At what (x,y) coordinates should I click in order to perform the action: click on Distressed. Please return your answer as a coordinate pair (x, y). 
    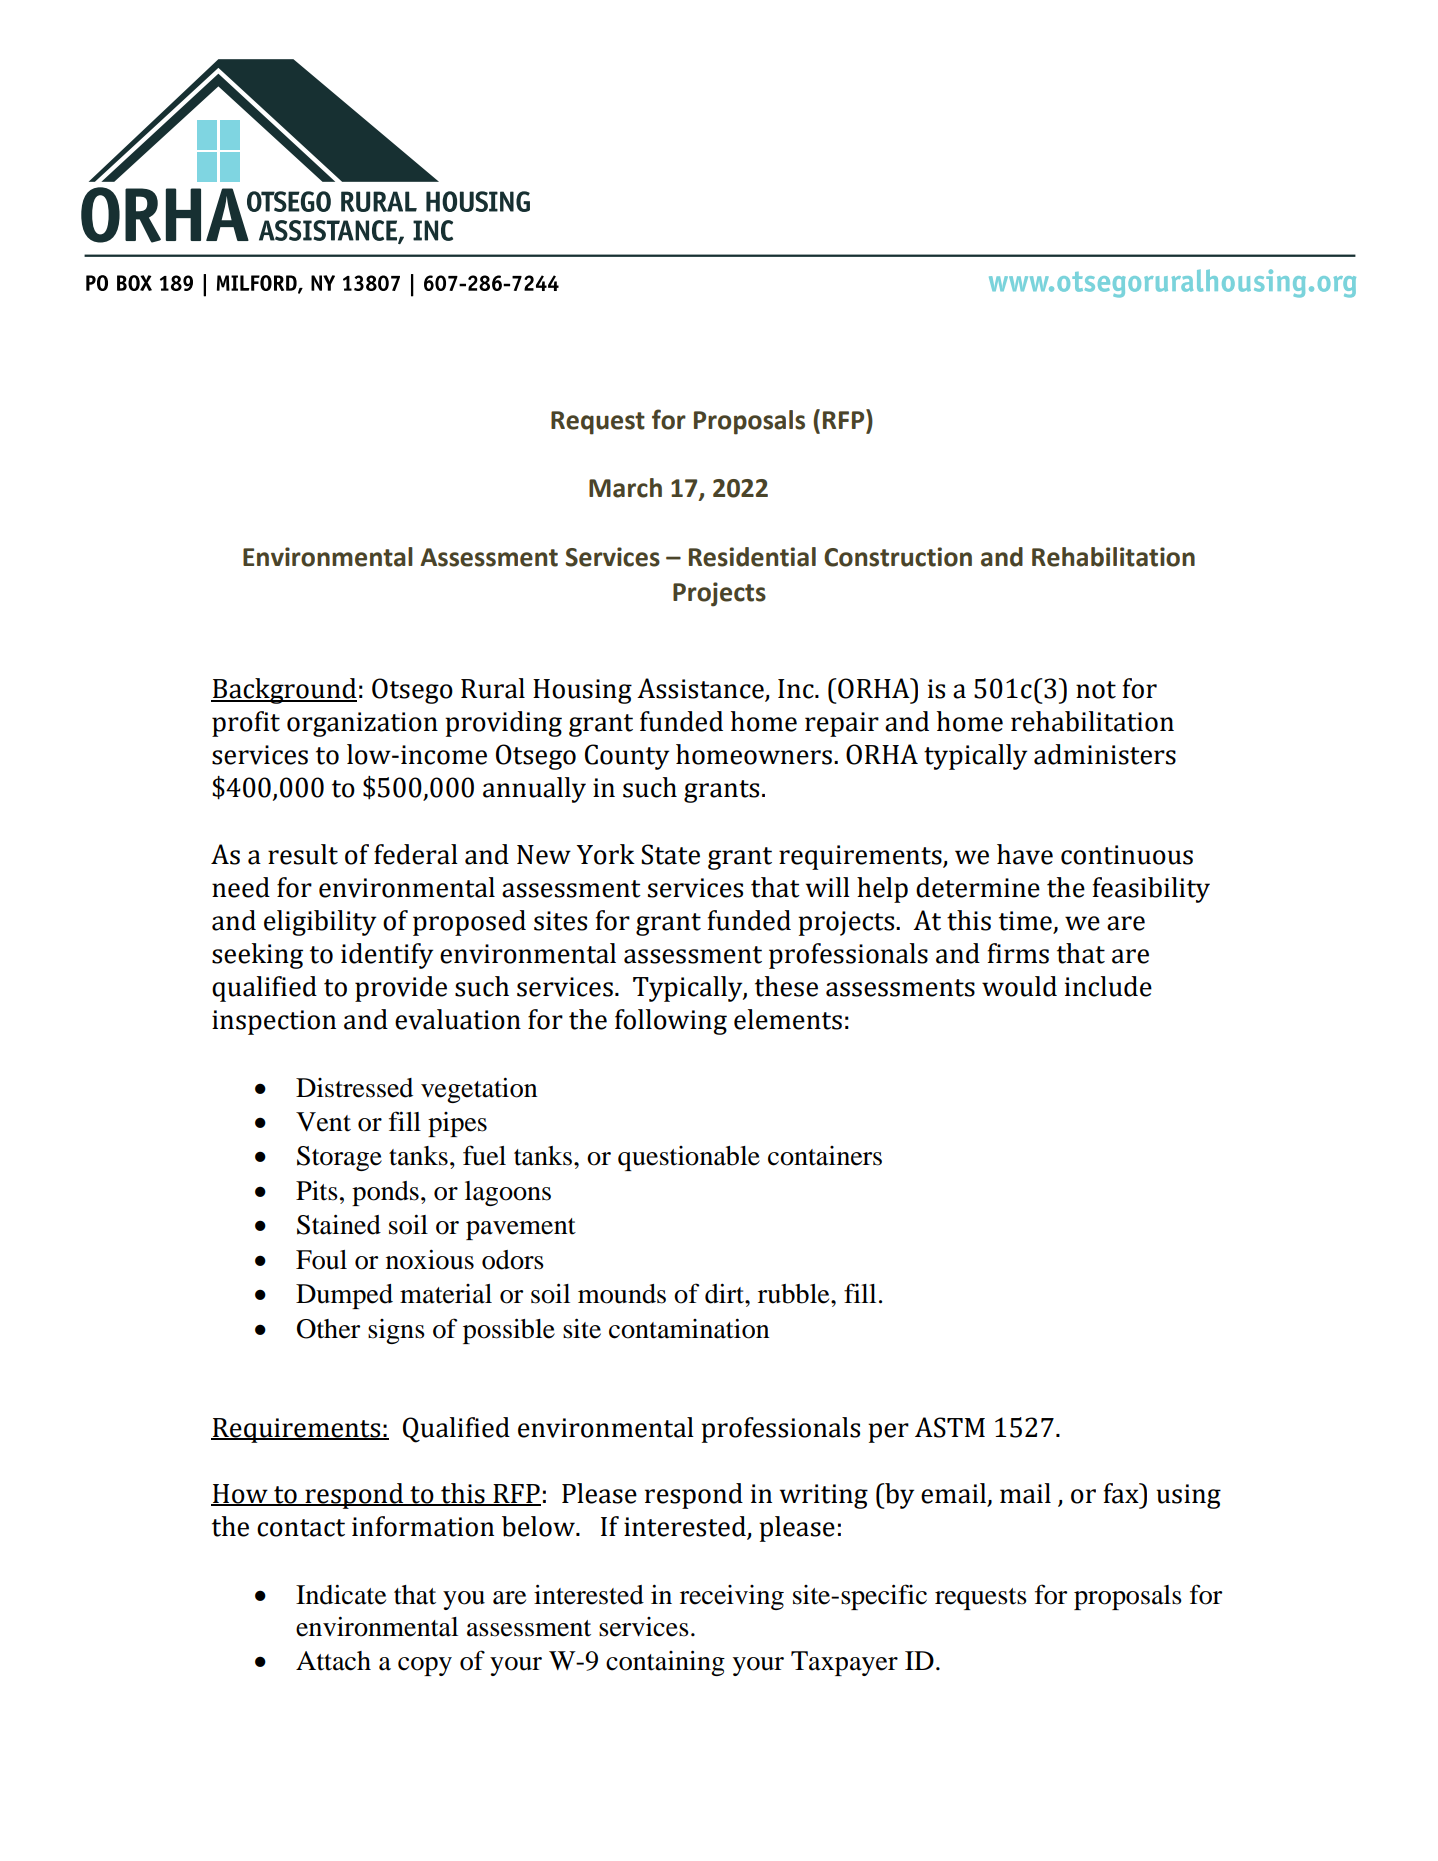
    Looking at the image, I should click on (354, 1088).
